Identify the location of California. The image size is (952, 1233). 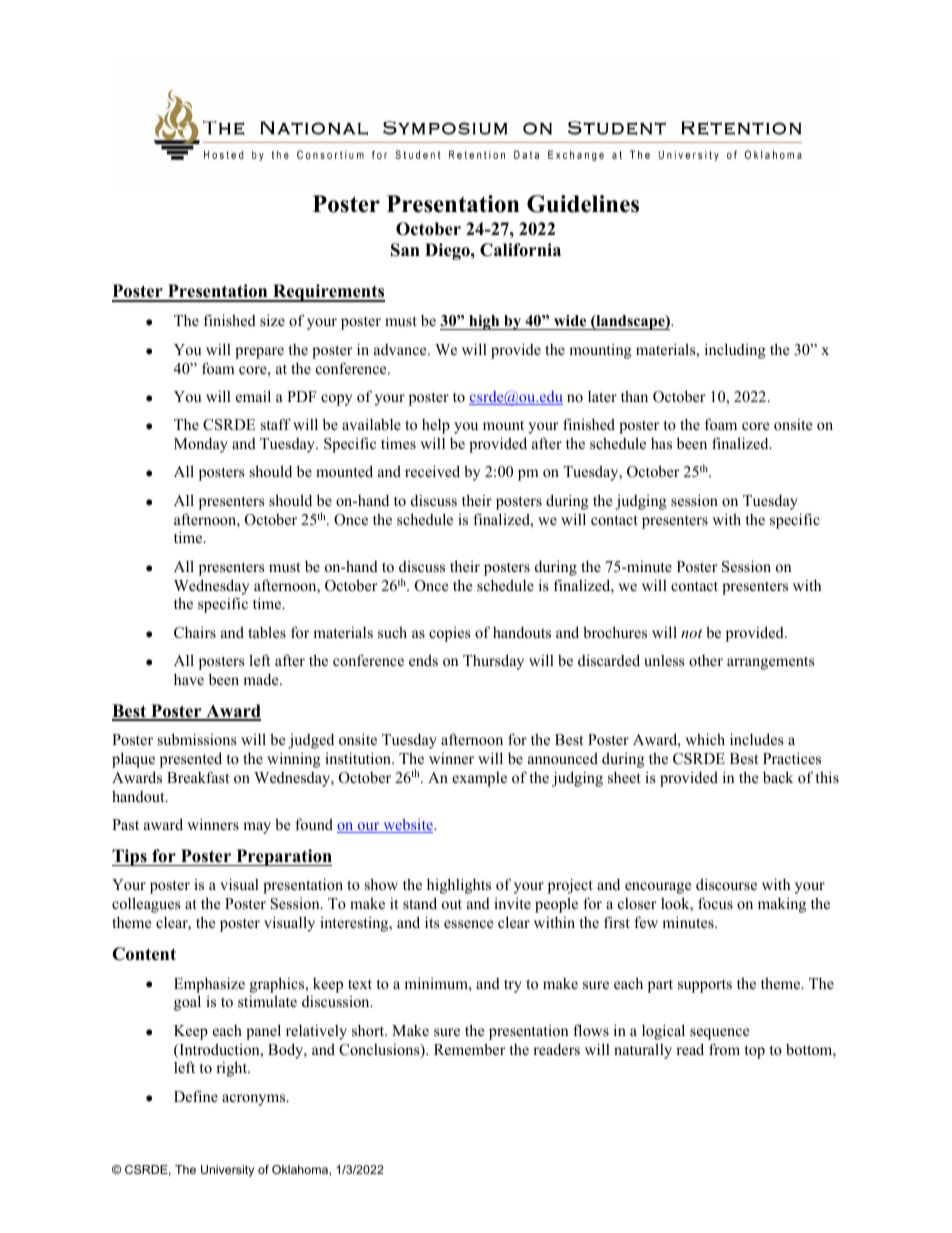
(520, 250).
